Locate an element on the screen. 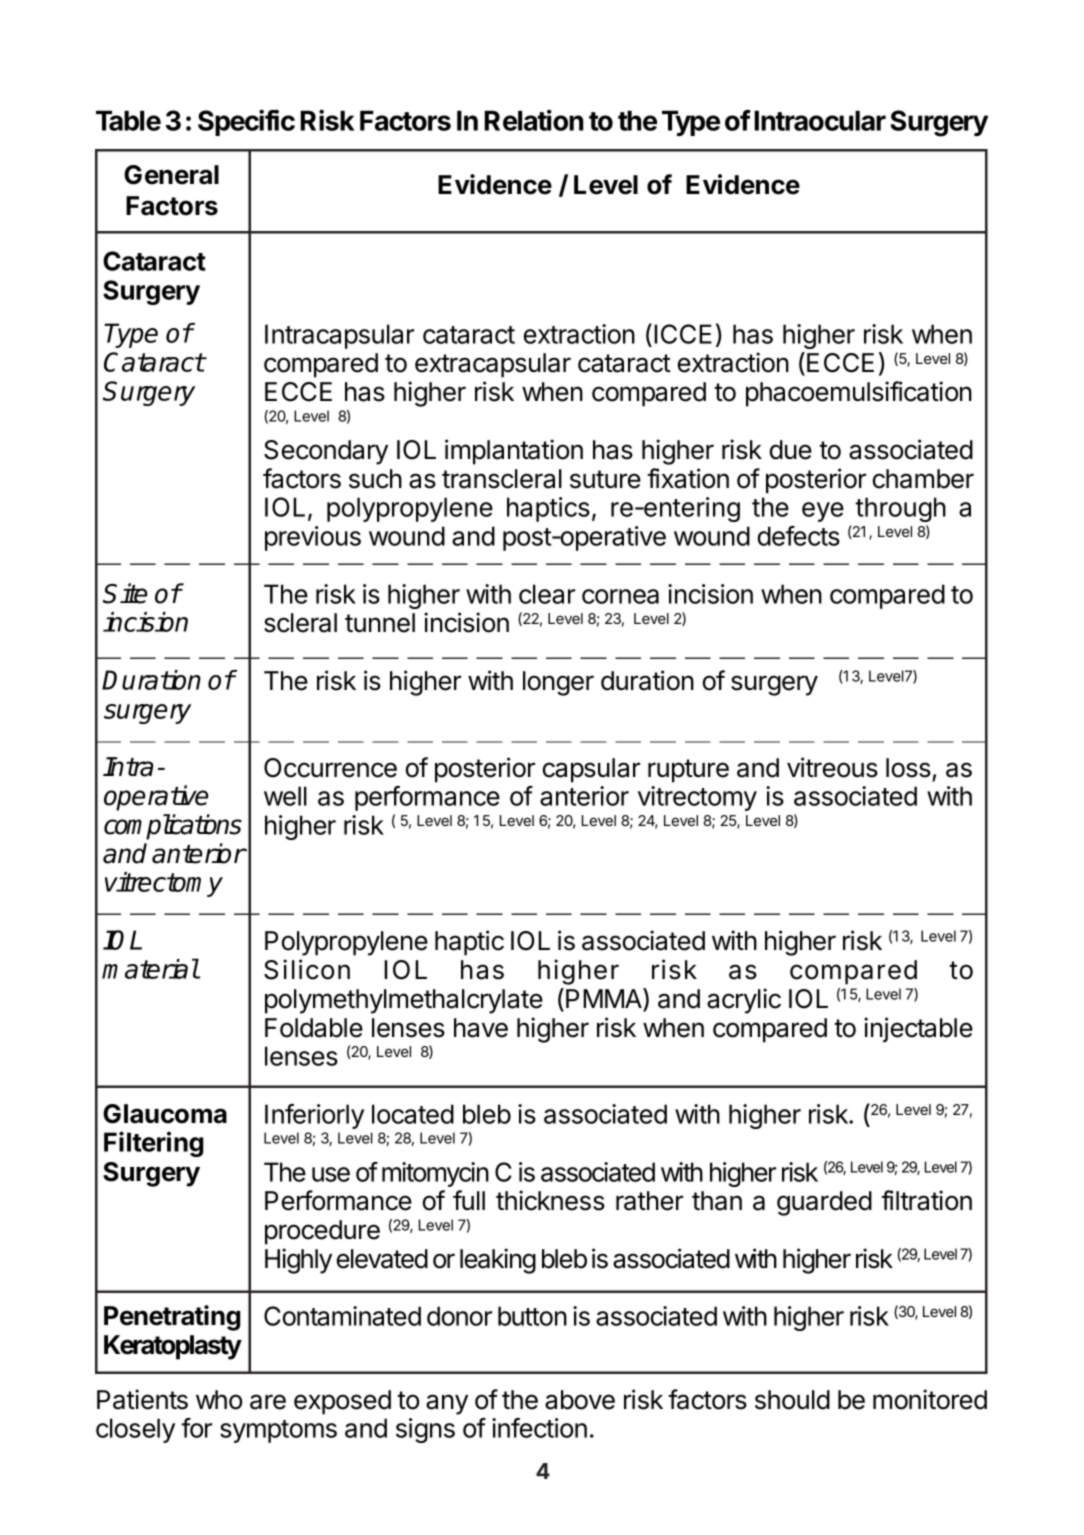  Relation is located at coordinates (533, 120).
